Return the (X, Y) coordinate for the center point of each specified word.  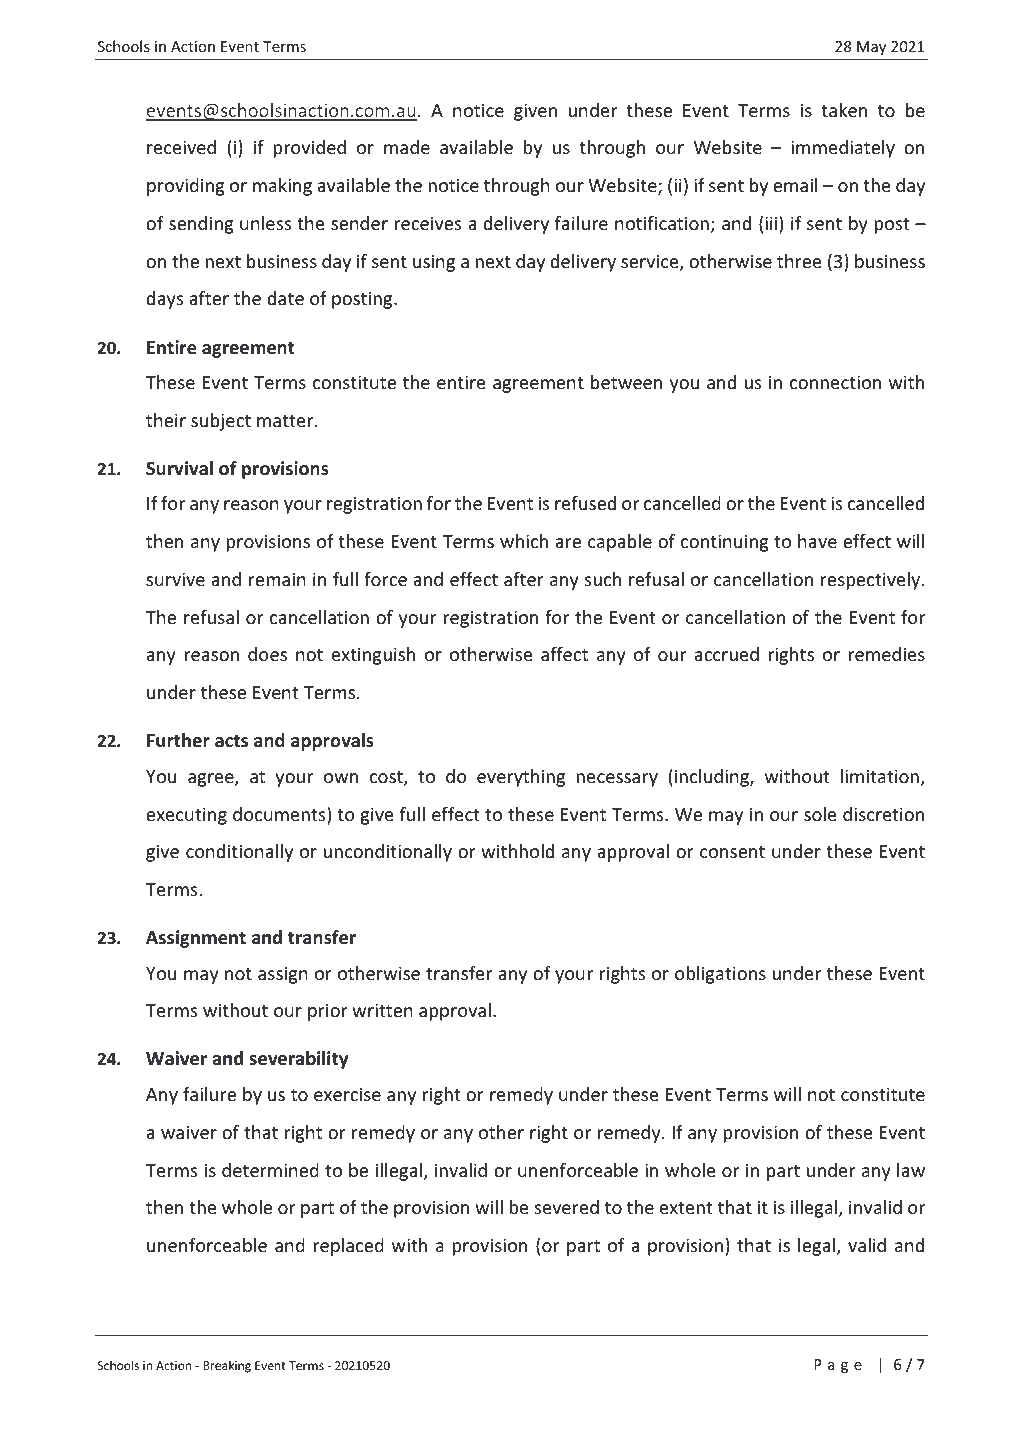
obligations (720, 975)
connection (835, 382)
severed (567, 1207)
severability (298, 1060)
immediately (843, 149)
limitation (880, 776)
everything (521, 778)
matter (286, 421)
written (382, 1010)
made (407, 147)
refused (585, 503)
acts (231, 741)
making (282, 187)
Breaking (227, 1366)
